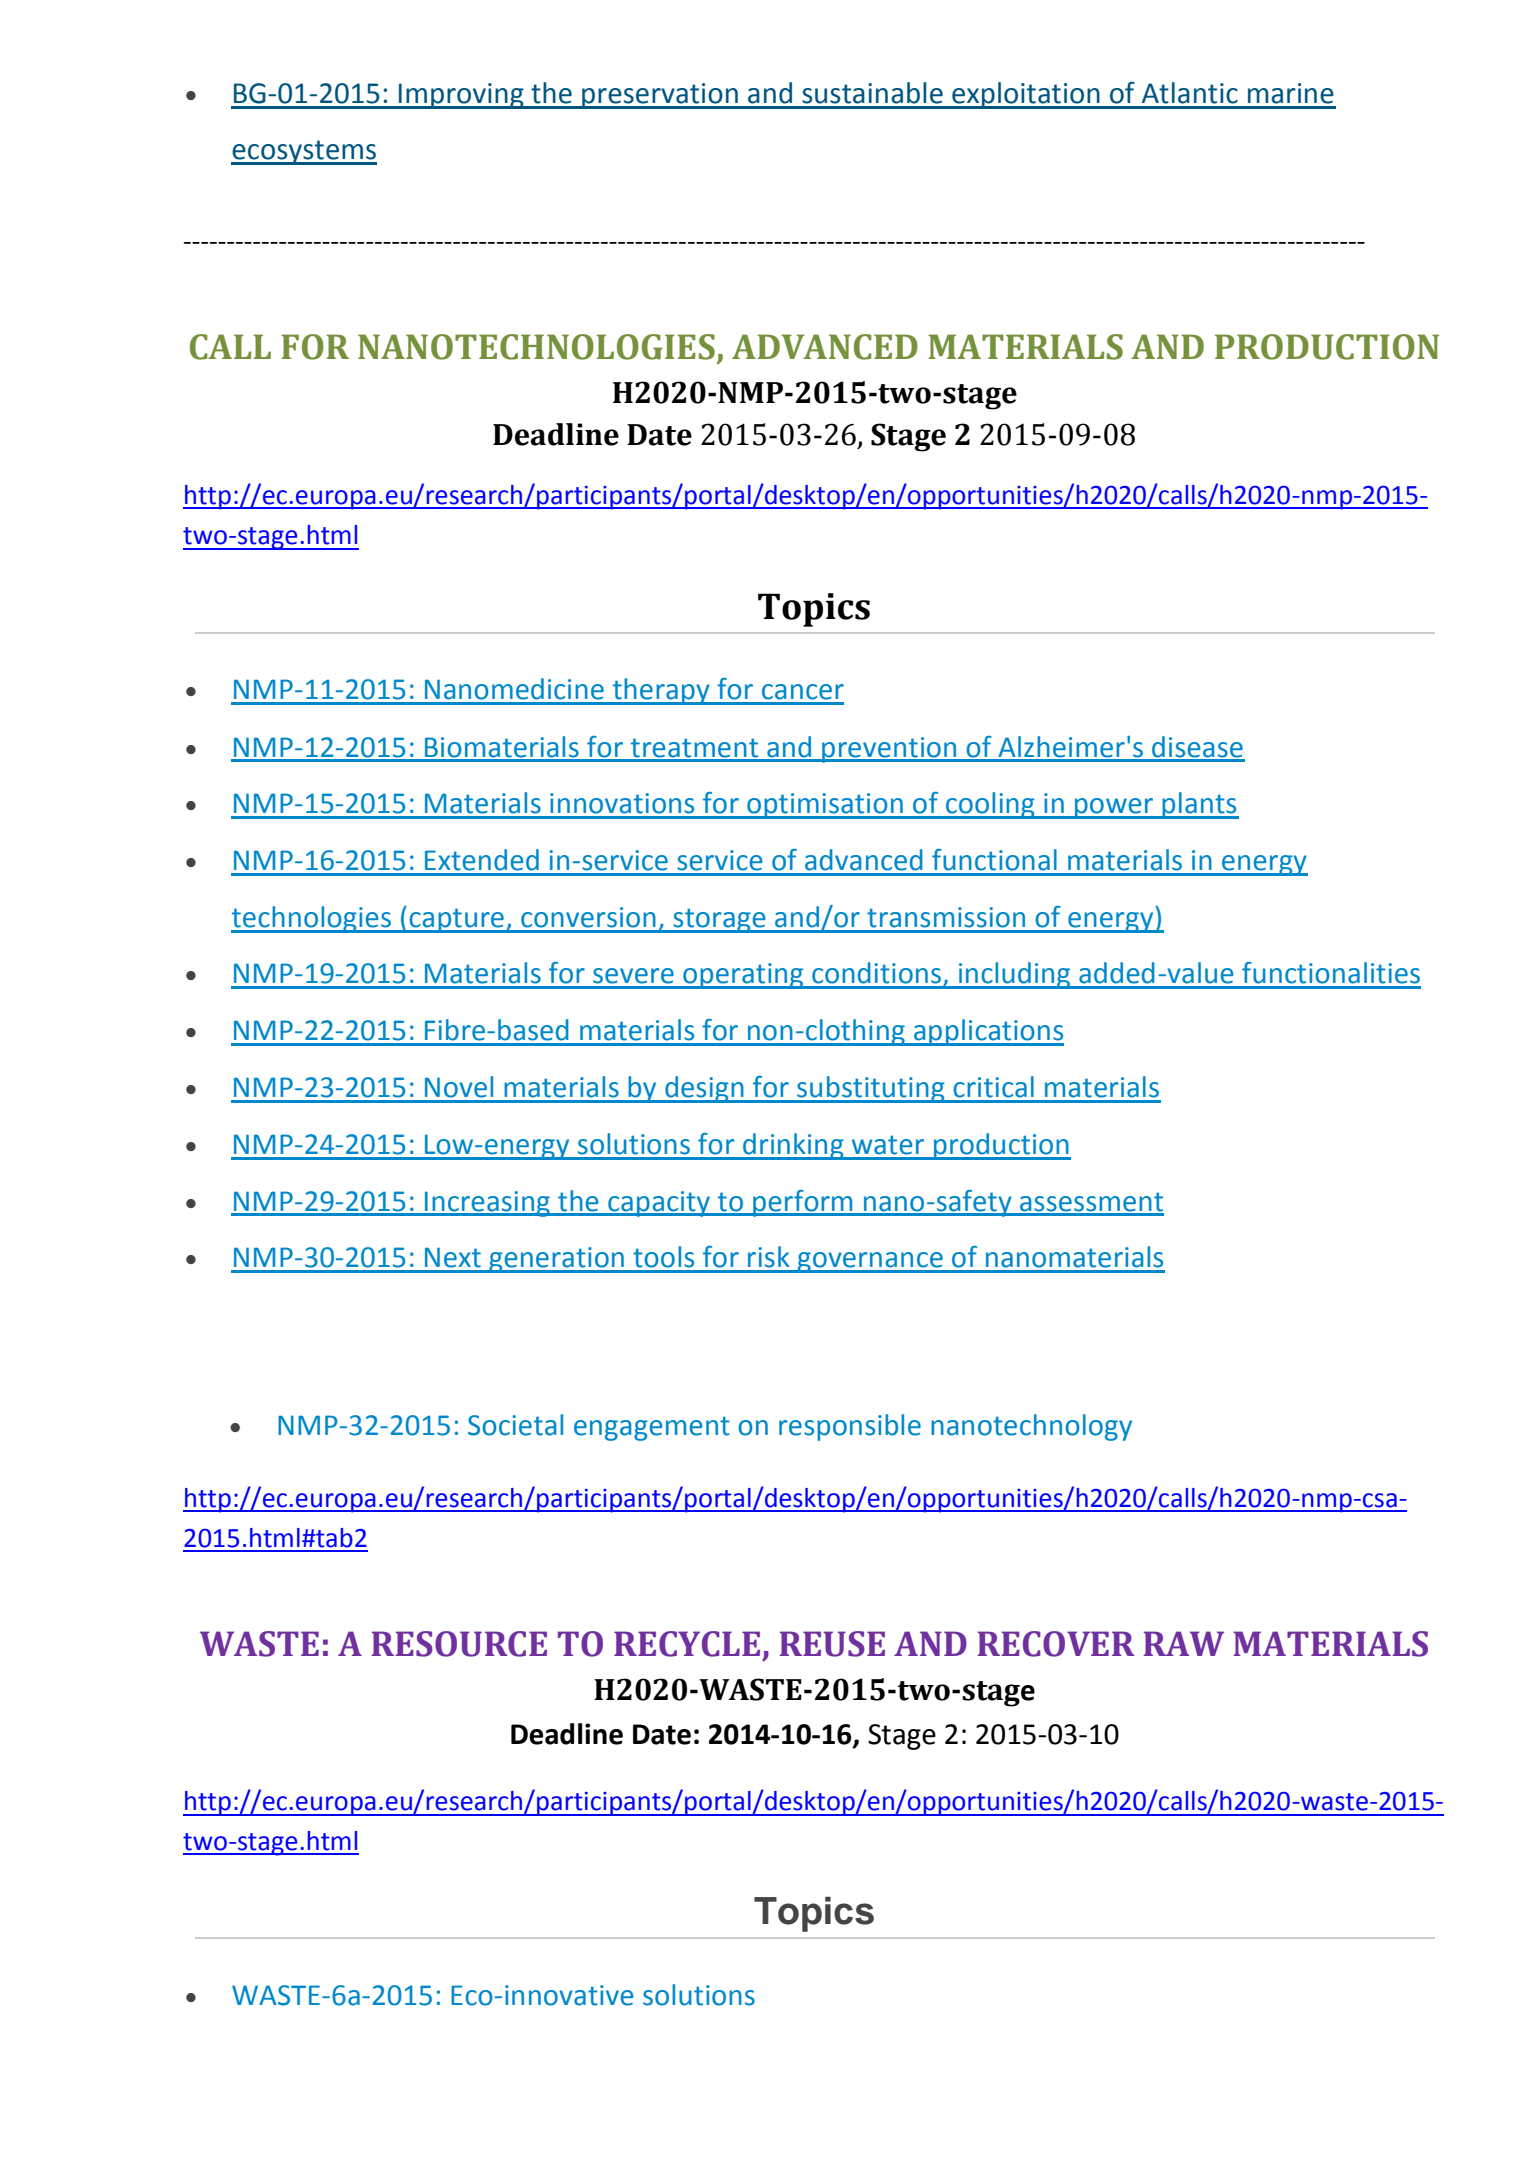  I want to click on preservation, so click(660, 96).
